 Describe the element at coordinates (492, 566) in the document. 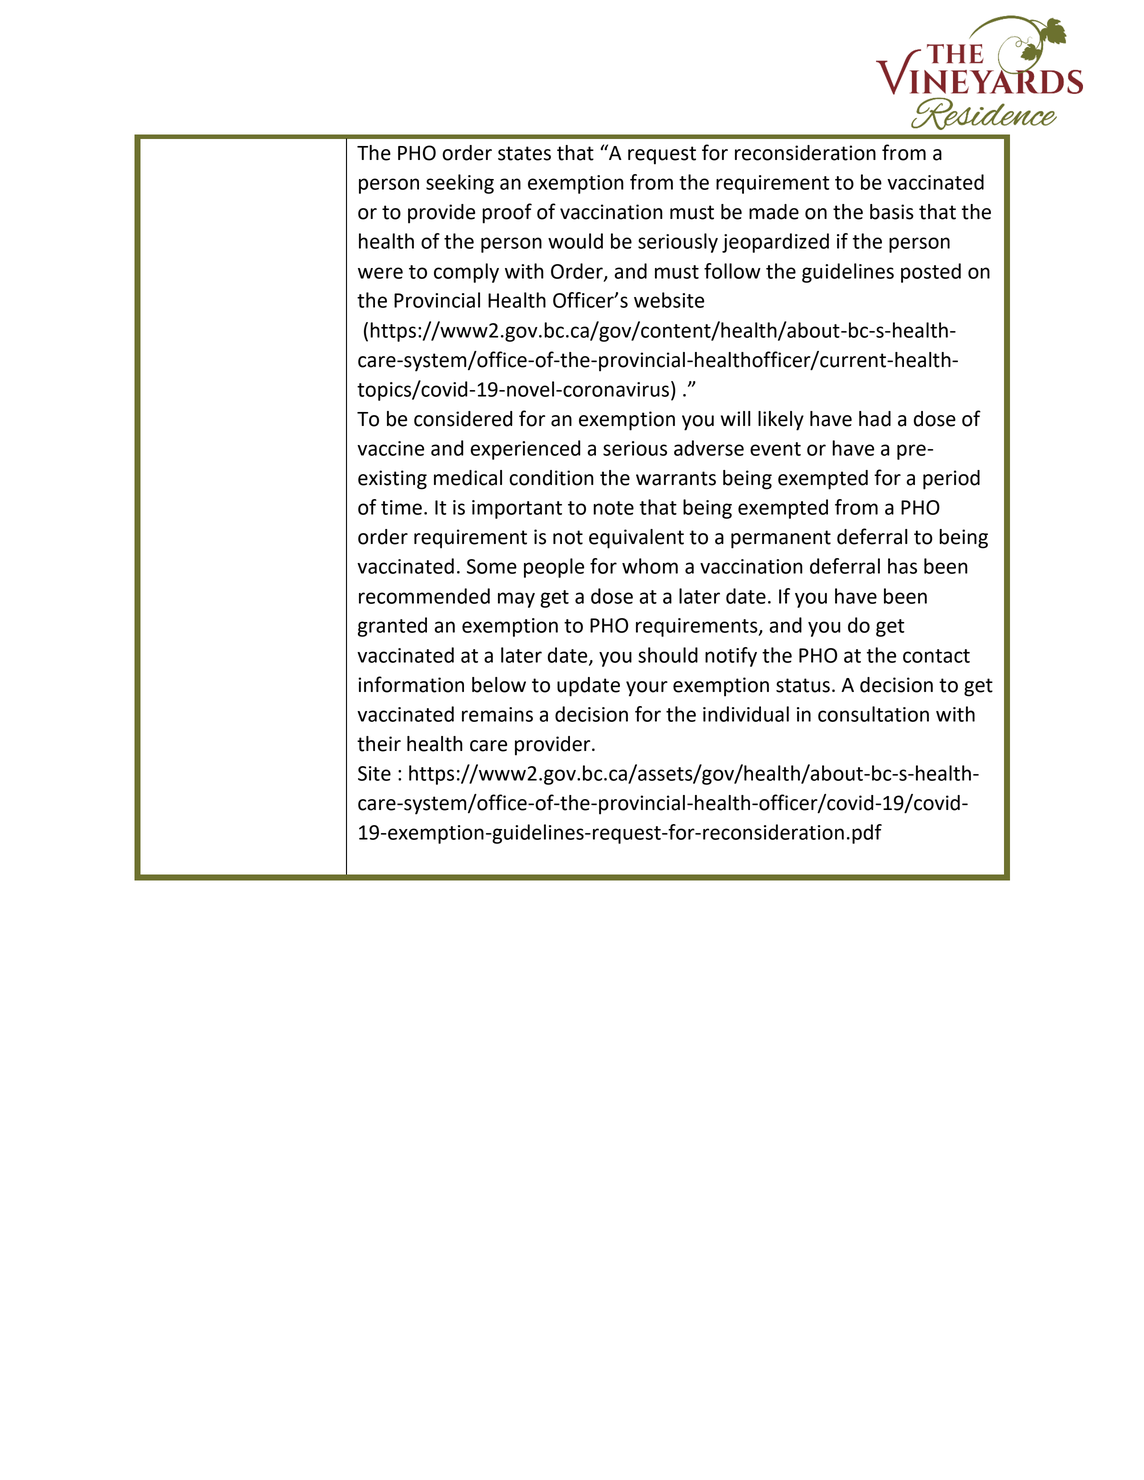

I see `Some` at that location.
